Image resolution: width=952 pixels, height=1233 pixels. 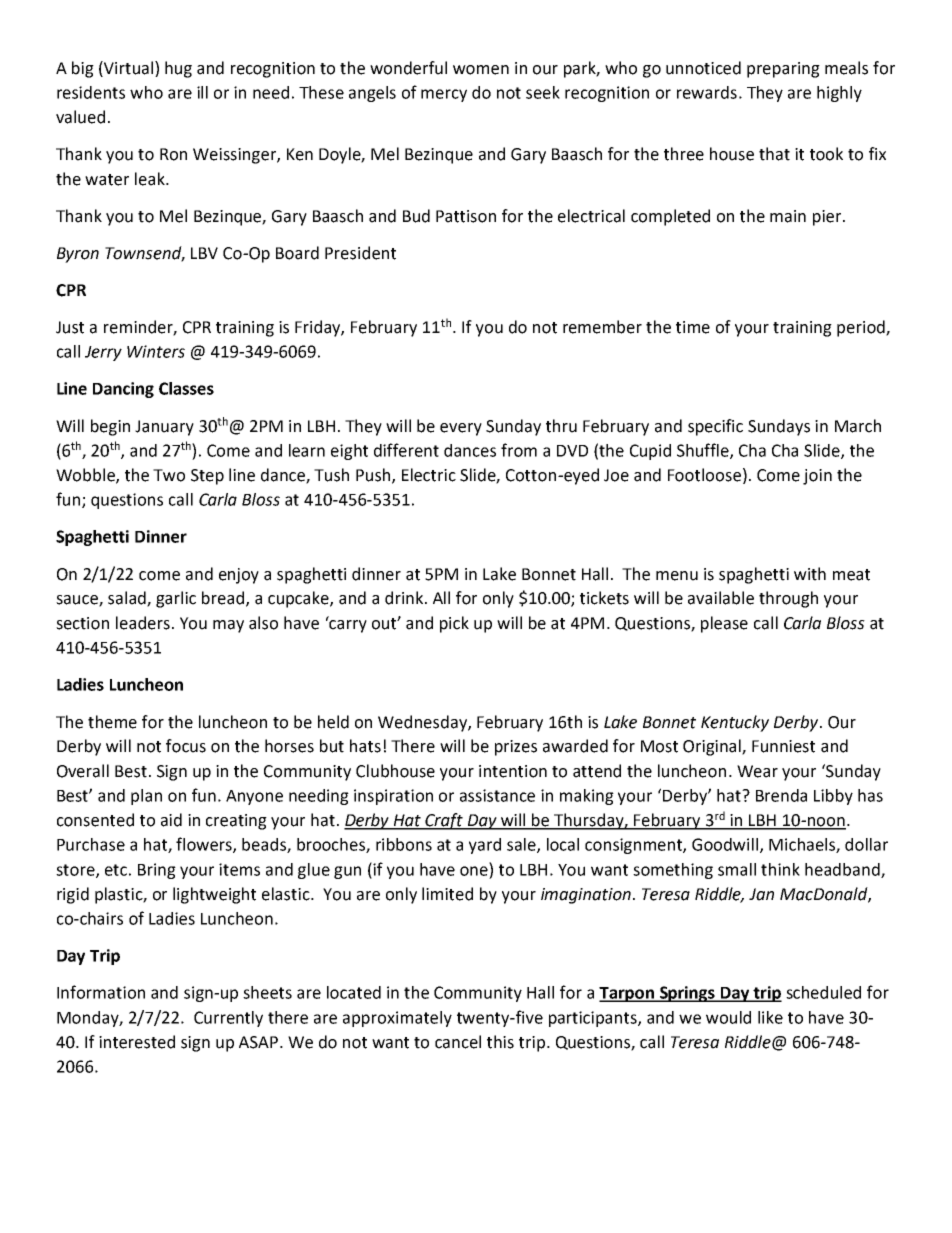 What do you see at coordinates (137, 1042) in the screenshot?
I see `interested` at bounding box center [137, 1042].
